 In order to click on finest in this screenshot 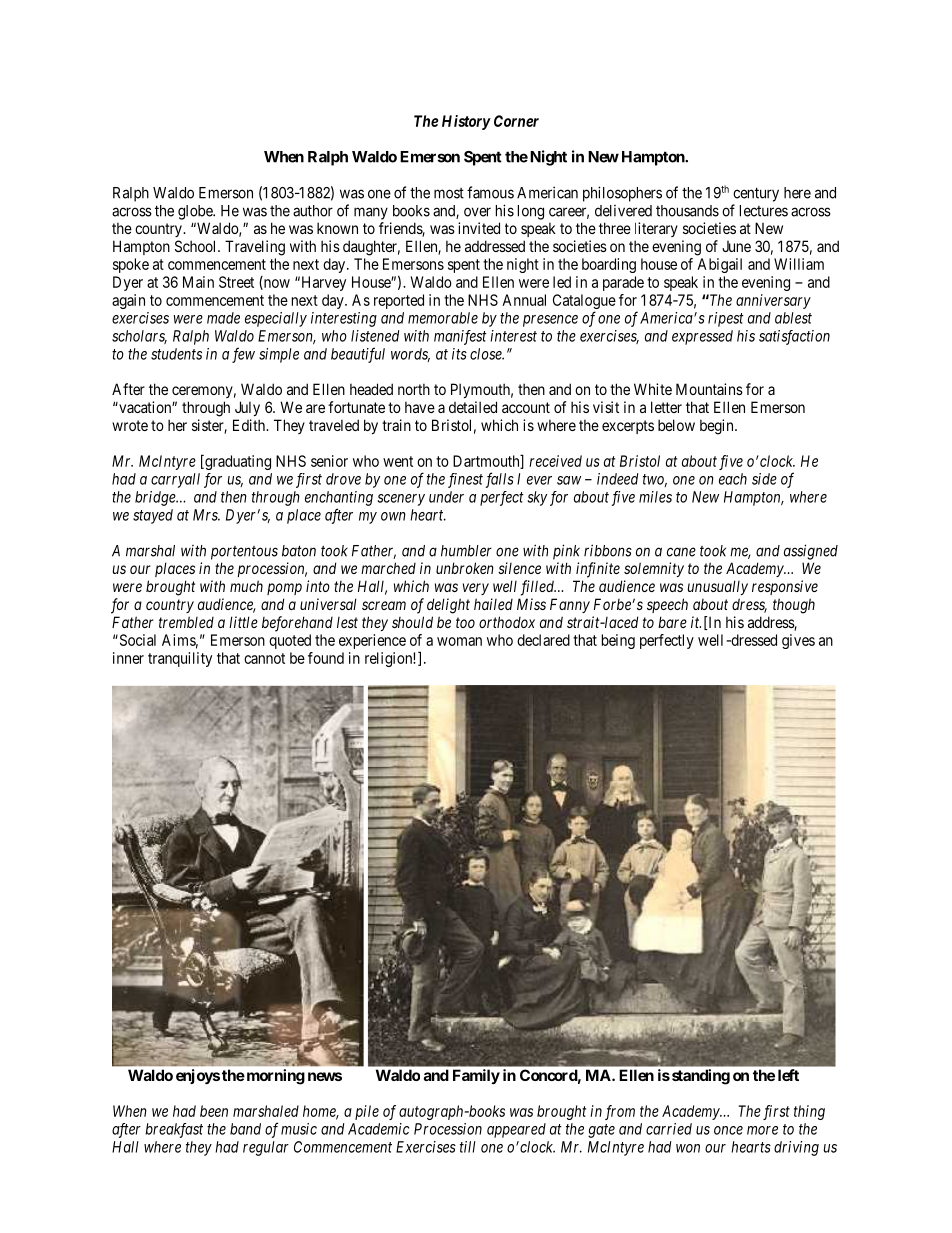, I will do `click(465, 480)`.
